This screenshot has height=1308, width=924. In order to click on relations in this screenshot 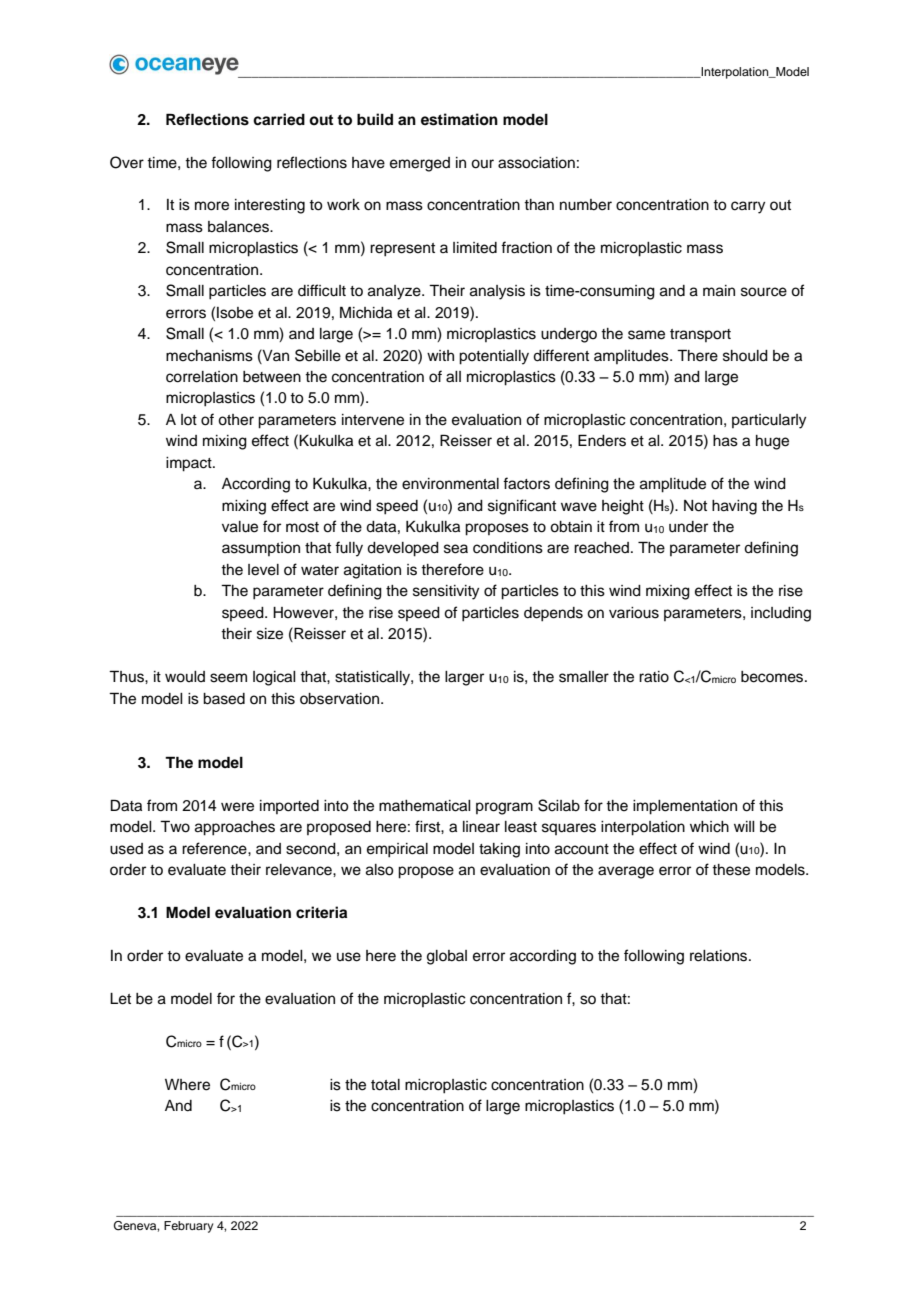, I will do `click(720, 956)`.
